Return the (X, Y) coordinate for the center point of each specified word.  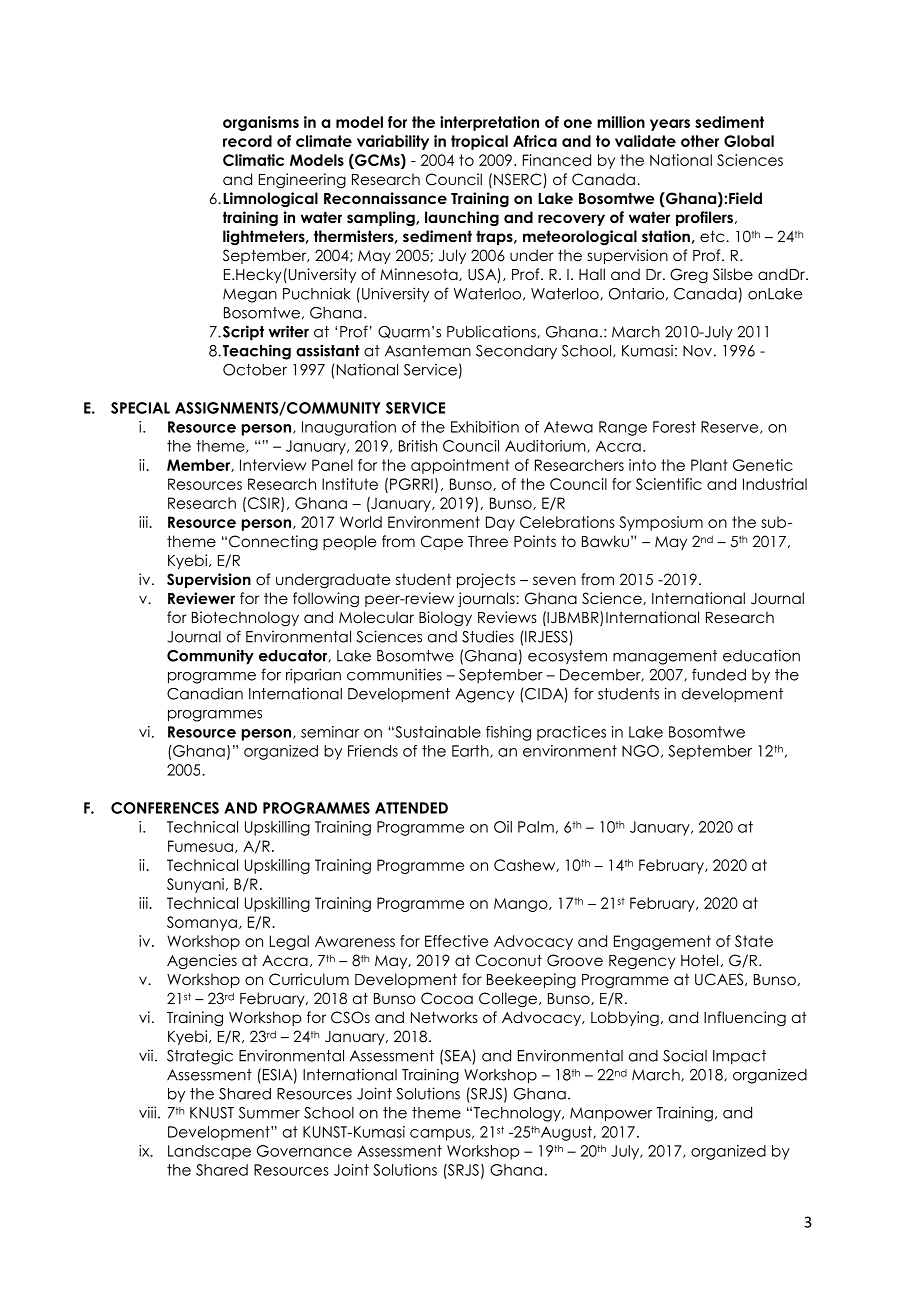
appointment (460, 466)
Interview (273, 465)
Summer (269, 1113)
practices (571, 733)
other (700, 141)
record (247, 141)
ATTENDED (411, 808)
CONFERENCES (165, 808)
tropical (479, 142)
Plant (709, 465)
